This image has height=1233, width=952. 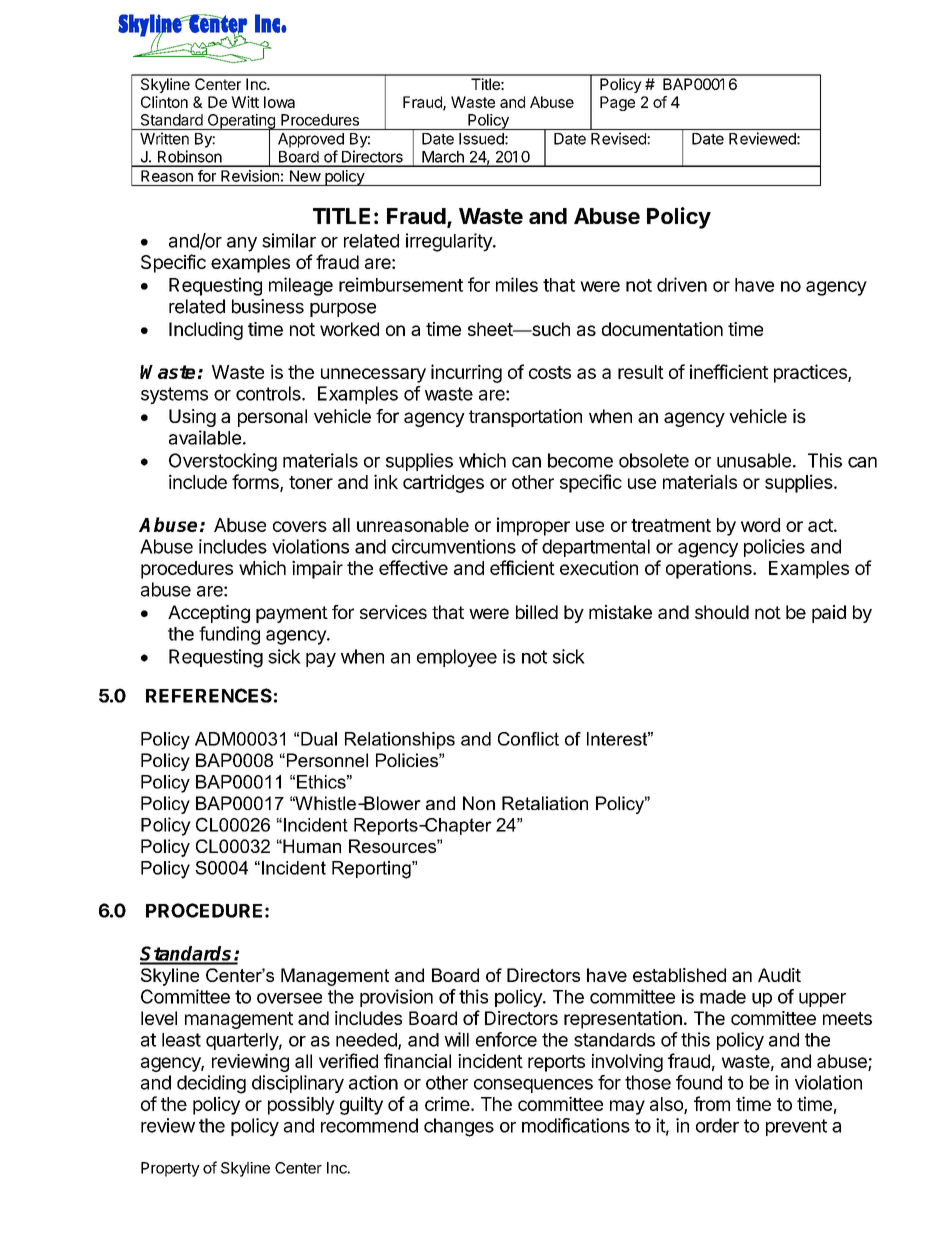 I want to click on Dual, so click(x=319, y=739).
